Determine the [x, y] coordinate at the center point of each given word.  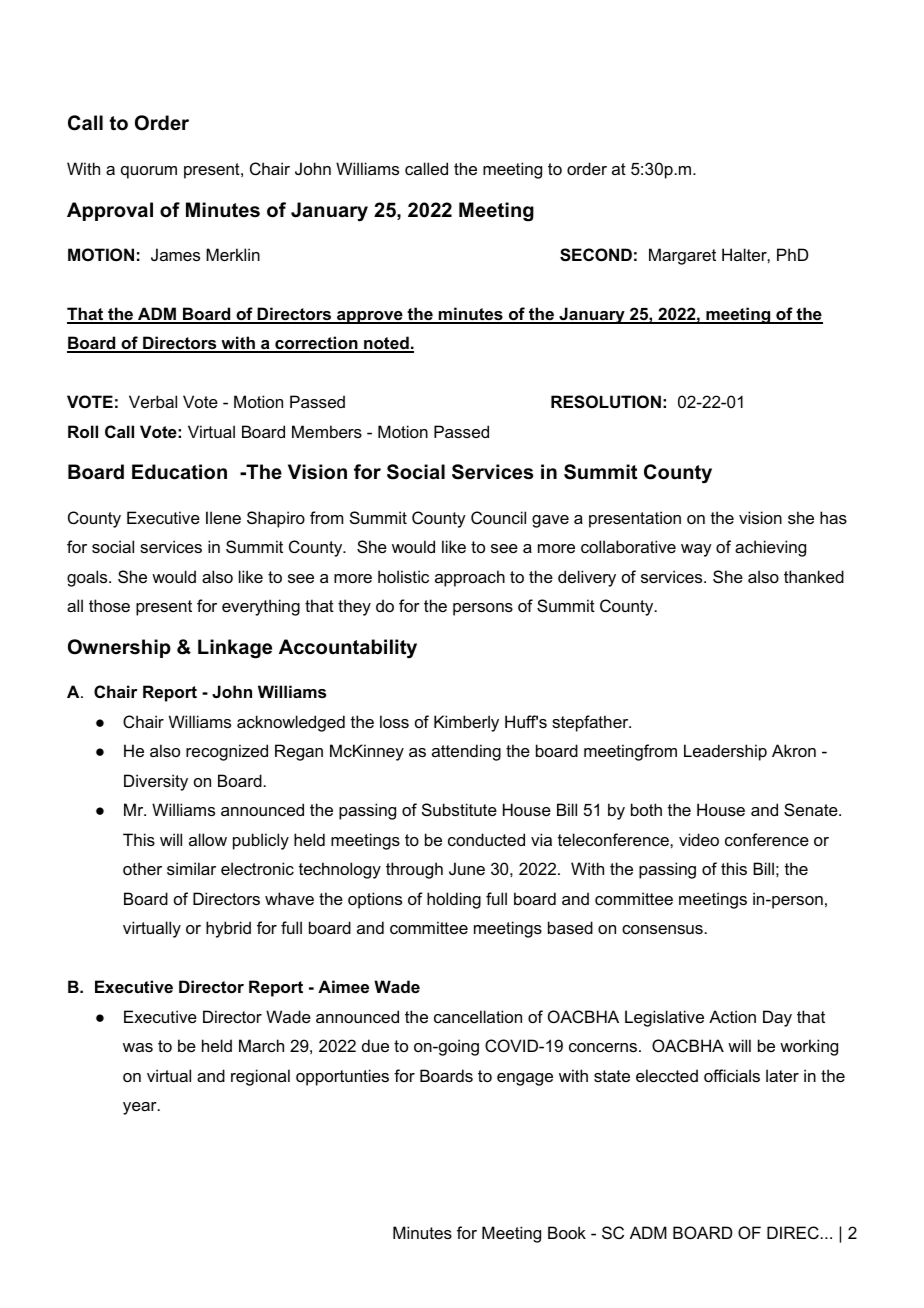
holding [454, 900]
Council [498, 517]
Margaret [682, 256]
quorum [149, 172]
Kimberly [466, 723]
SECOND [596, 255]
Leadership [725, 752]
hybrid [228, 929]
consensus [662, 929]
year [141, 1108]
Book [567, 1232]
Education [179, 472]
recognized [227, 752]
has [833, 517]
